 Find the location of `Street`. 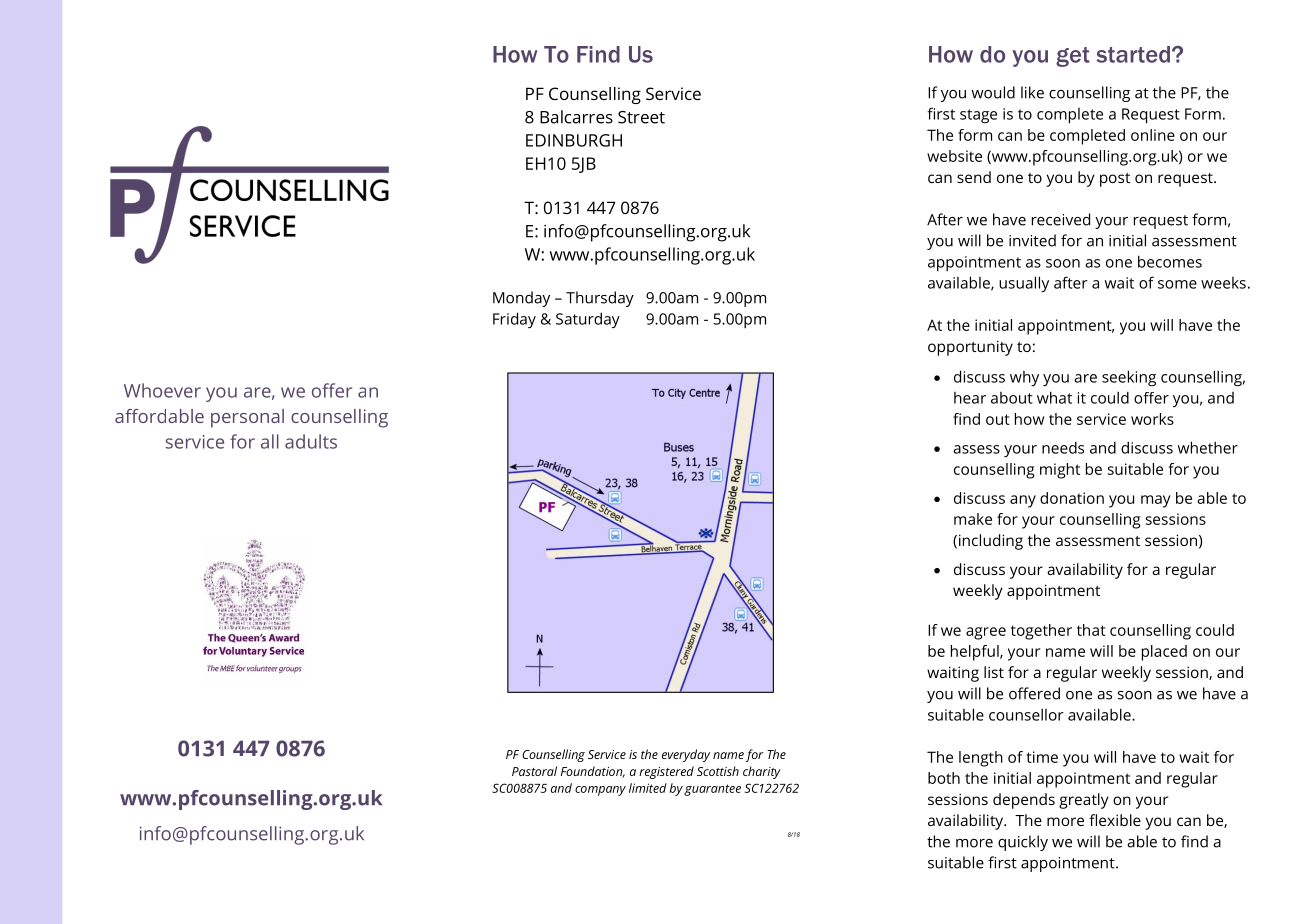

Street is located at coordinates (641, 117).
